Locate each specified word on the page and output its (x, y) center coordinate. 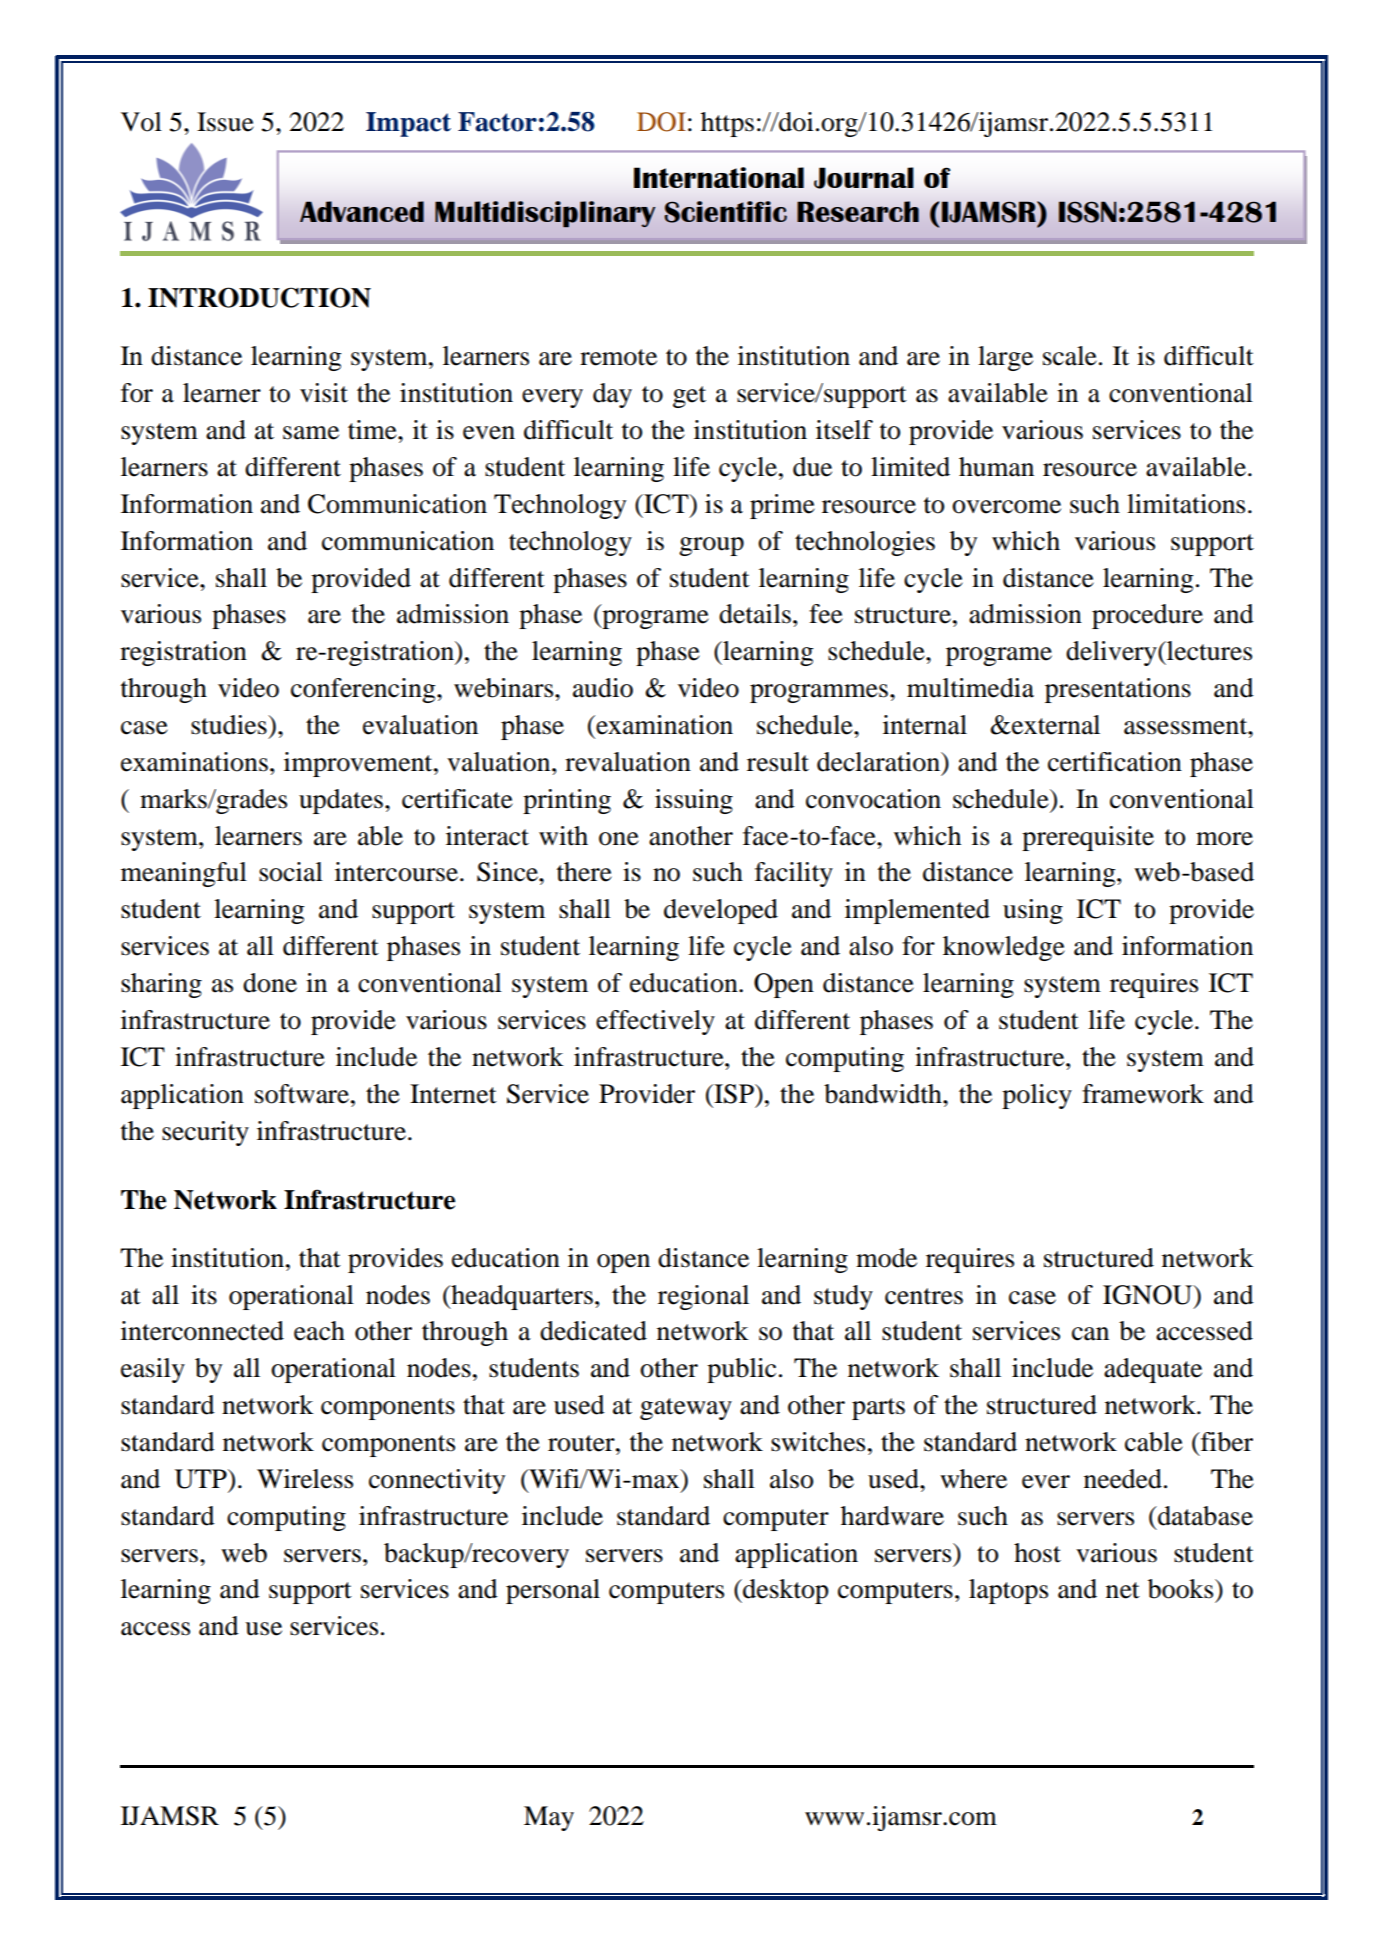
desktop (784, 1591)
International (719, 177)
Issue (225, 122)
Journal (864, 178)
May (549, 1818)
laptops (1008, 1591)
